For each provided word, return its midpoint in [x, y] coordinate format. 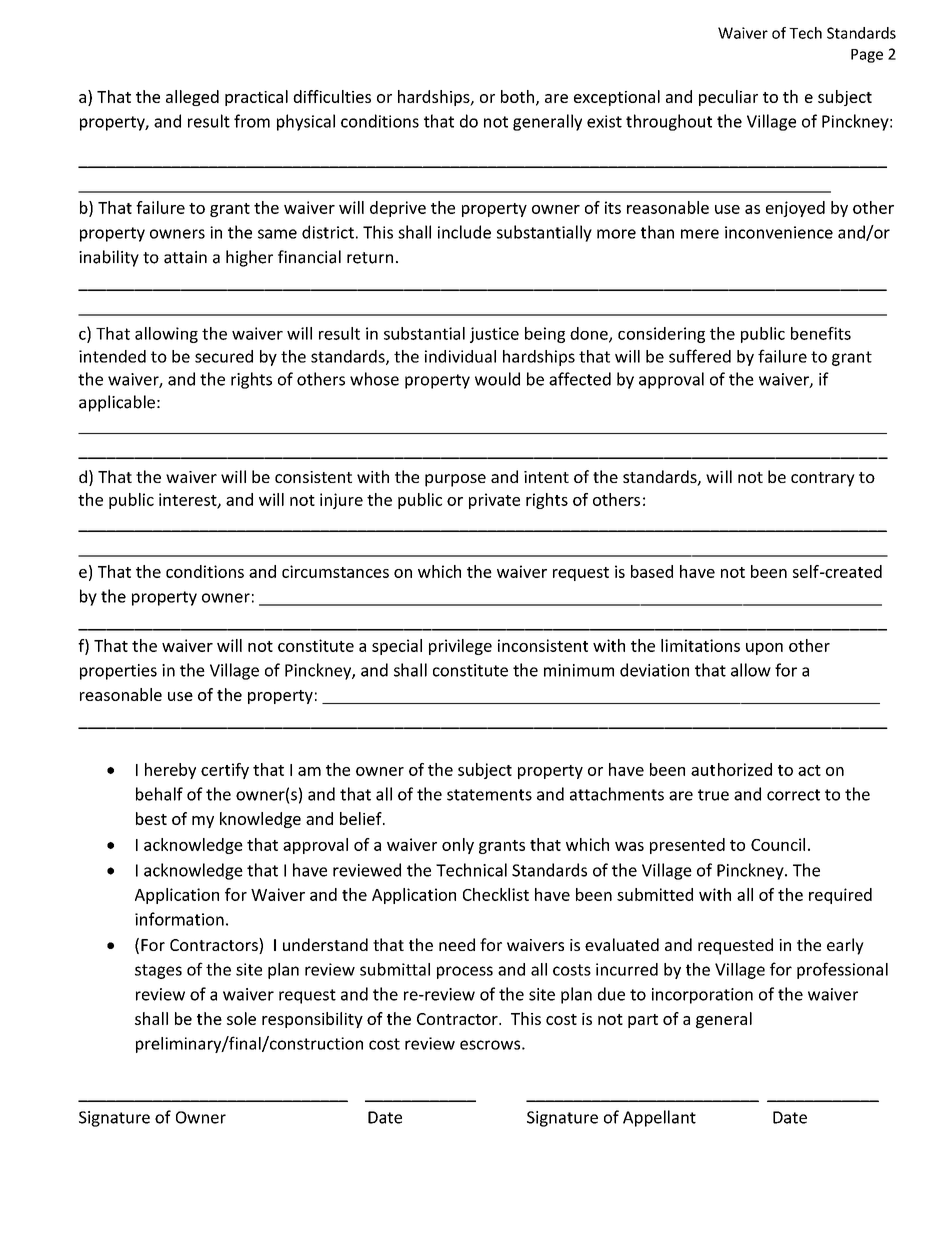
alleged [192, 98]
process [465, 972]
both [517, 96]
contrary [823, 479]
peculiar [728, 98]
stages [158, 971]
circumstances [335, 571]
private [494, 501]
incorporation [702, 996]
